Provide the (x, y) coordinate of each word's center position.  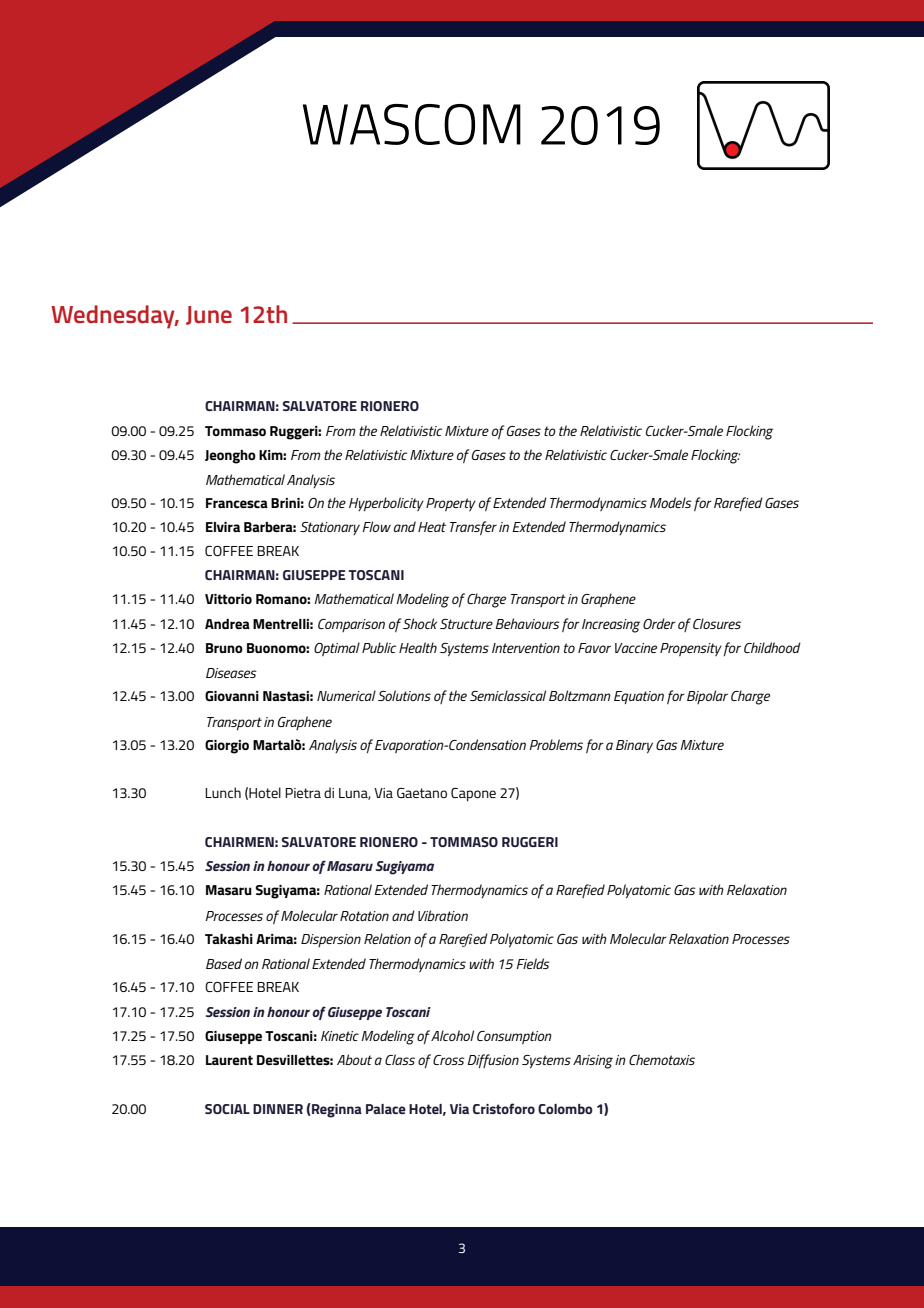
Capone (473, 795)
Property (451, 504)
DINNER (278, 1109)
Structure (466, 624)
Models (671, 502)
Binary (634, 746)
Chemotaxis (662, 1059)
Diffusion (493, 1061)
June (209, 315)
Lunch (223, 792)
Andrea (227, 624)
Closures (717, 623)
